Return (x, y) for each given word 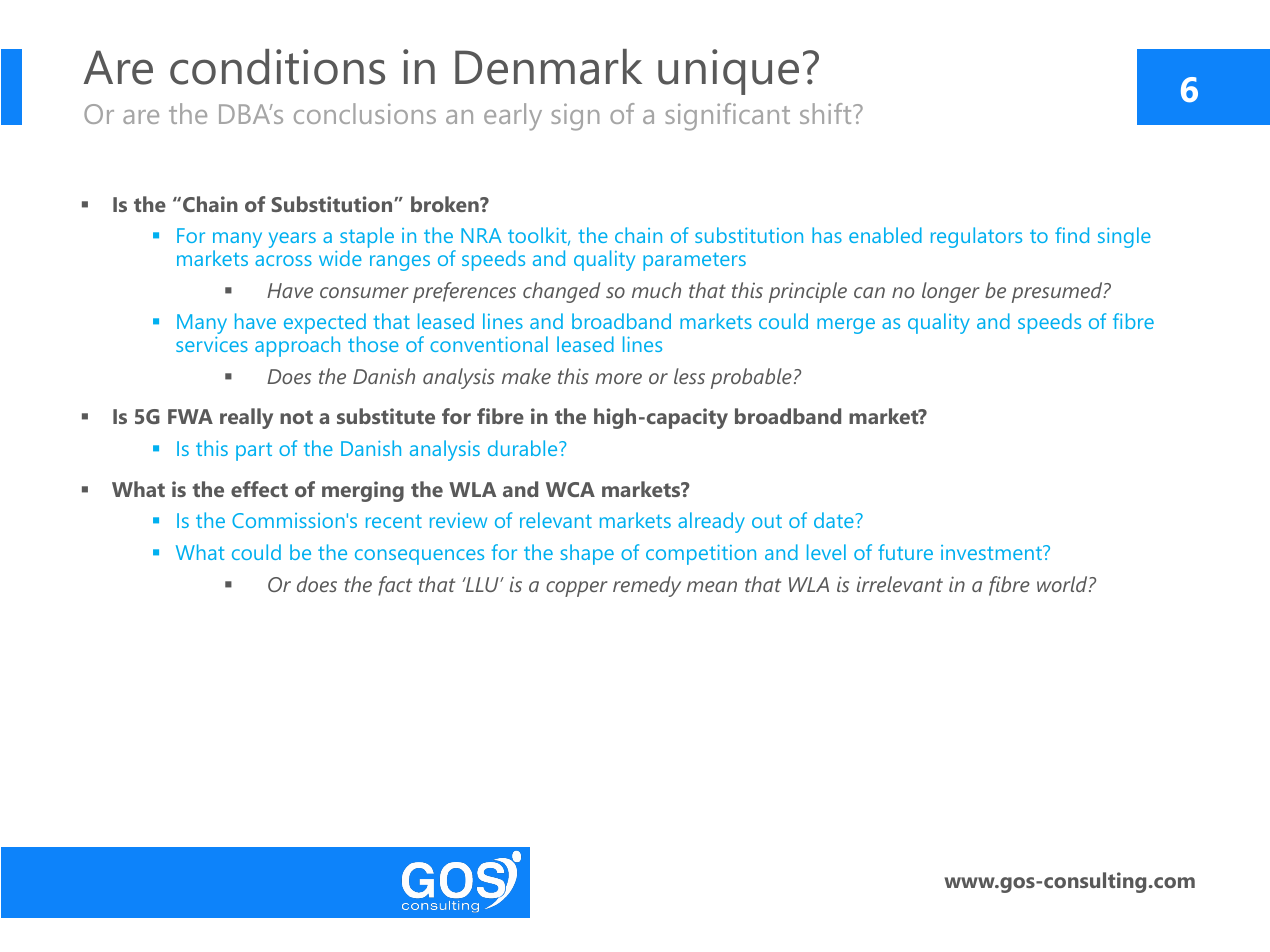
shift (827, 113)
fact (395, 586)
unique (728, 72)
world (1063, 584)
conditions (277, 67)
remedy (647, 586)
